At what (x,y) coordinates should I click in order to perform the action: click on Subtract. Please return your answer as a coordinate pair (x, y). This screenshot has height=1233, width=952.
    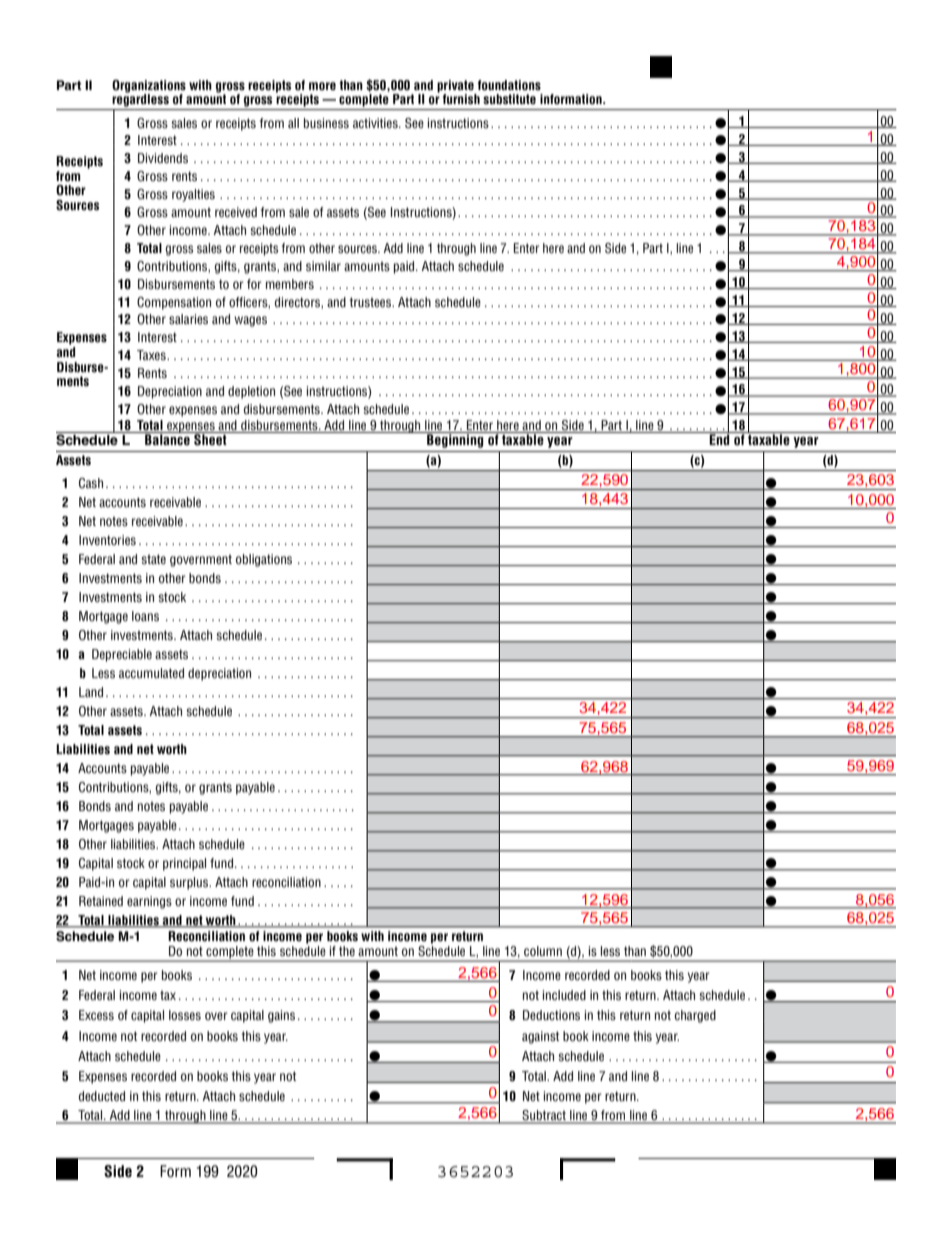
    Looking at the image, I should click on (544, 1116).
